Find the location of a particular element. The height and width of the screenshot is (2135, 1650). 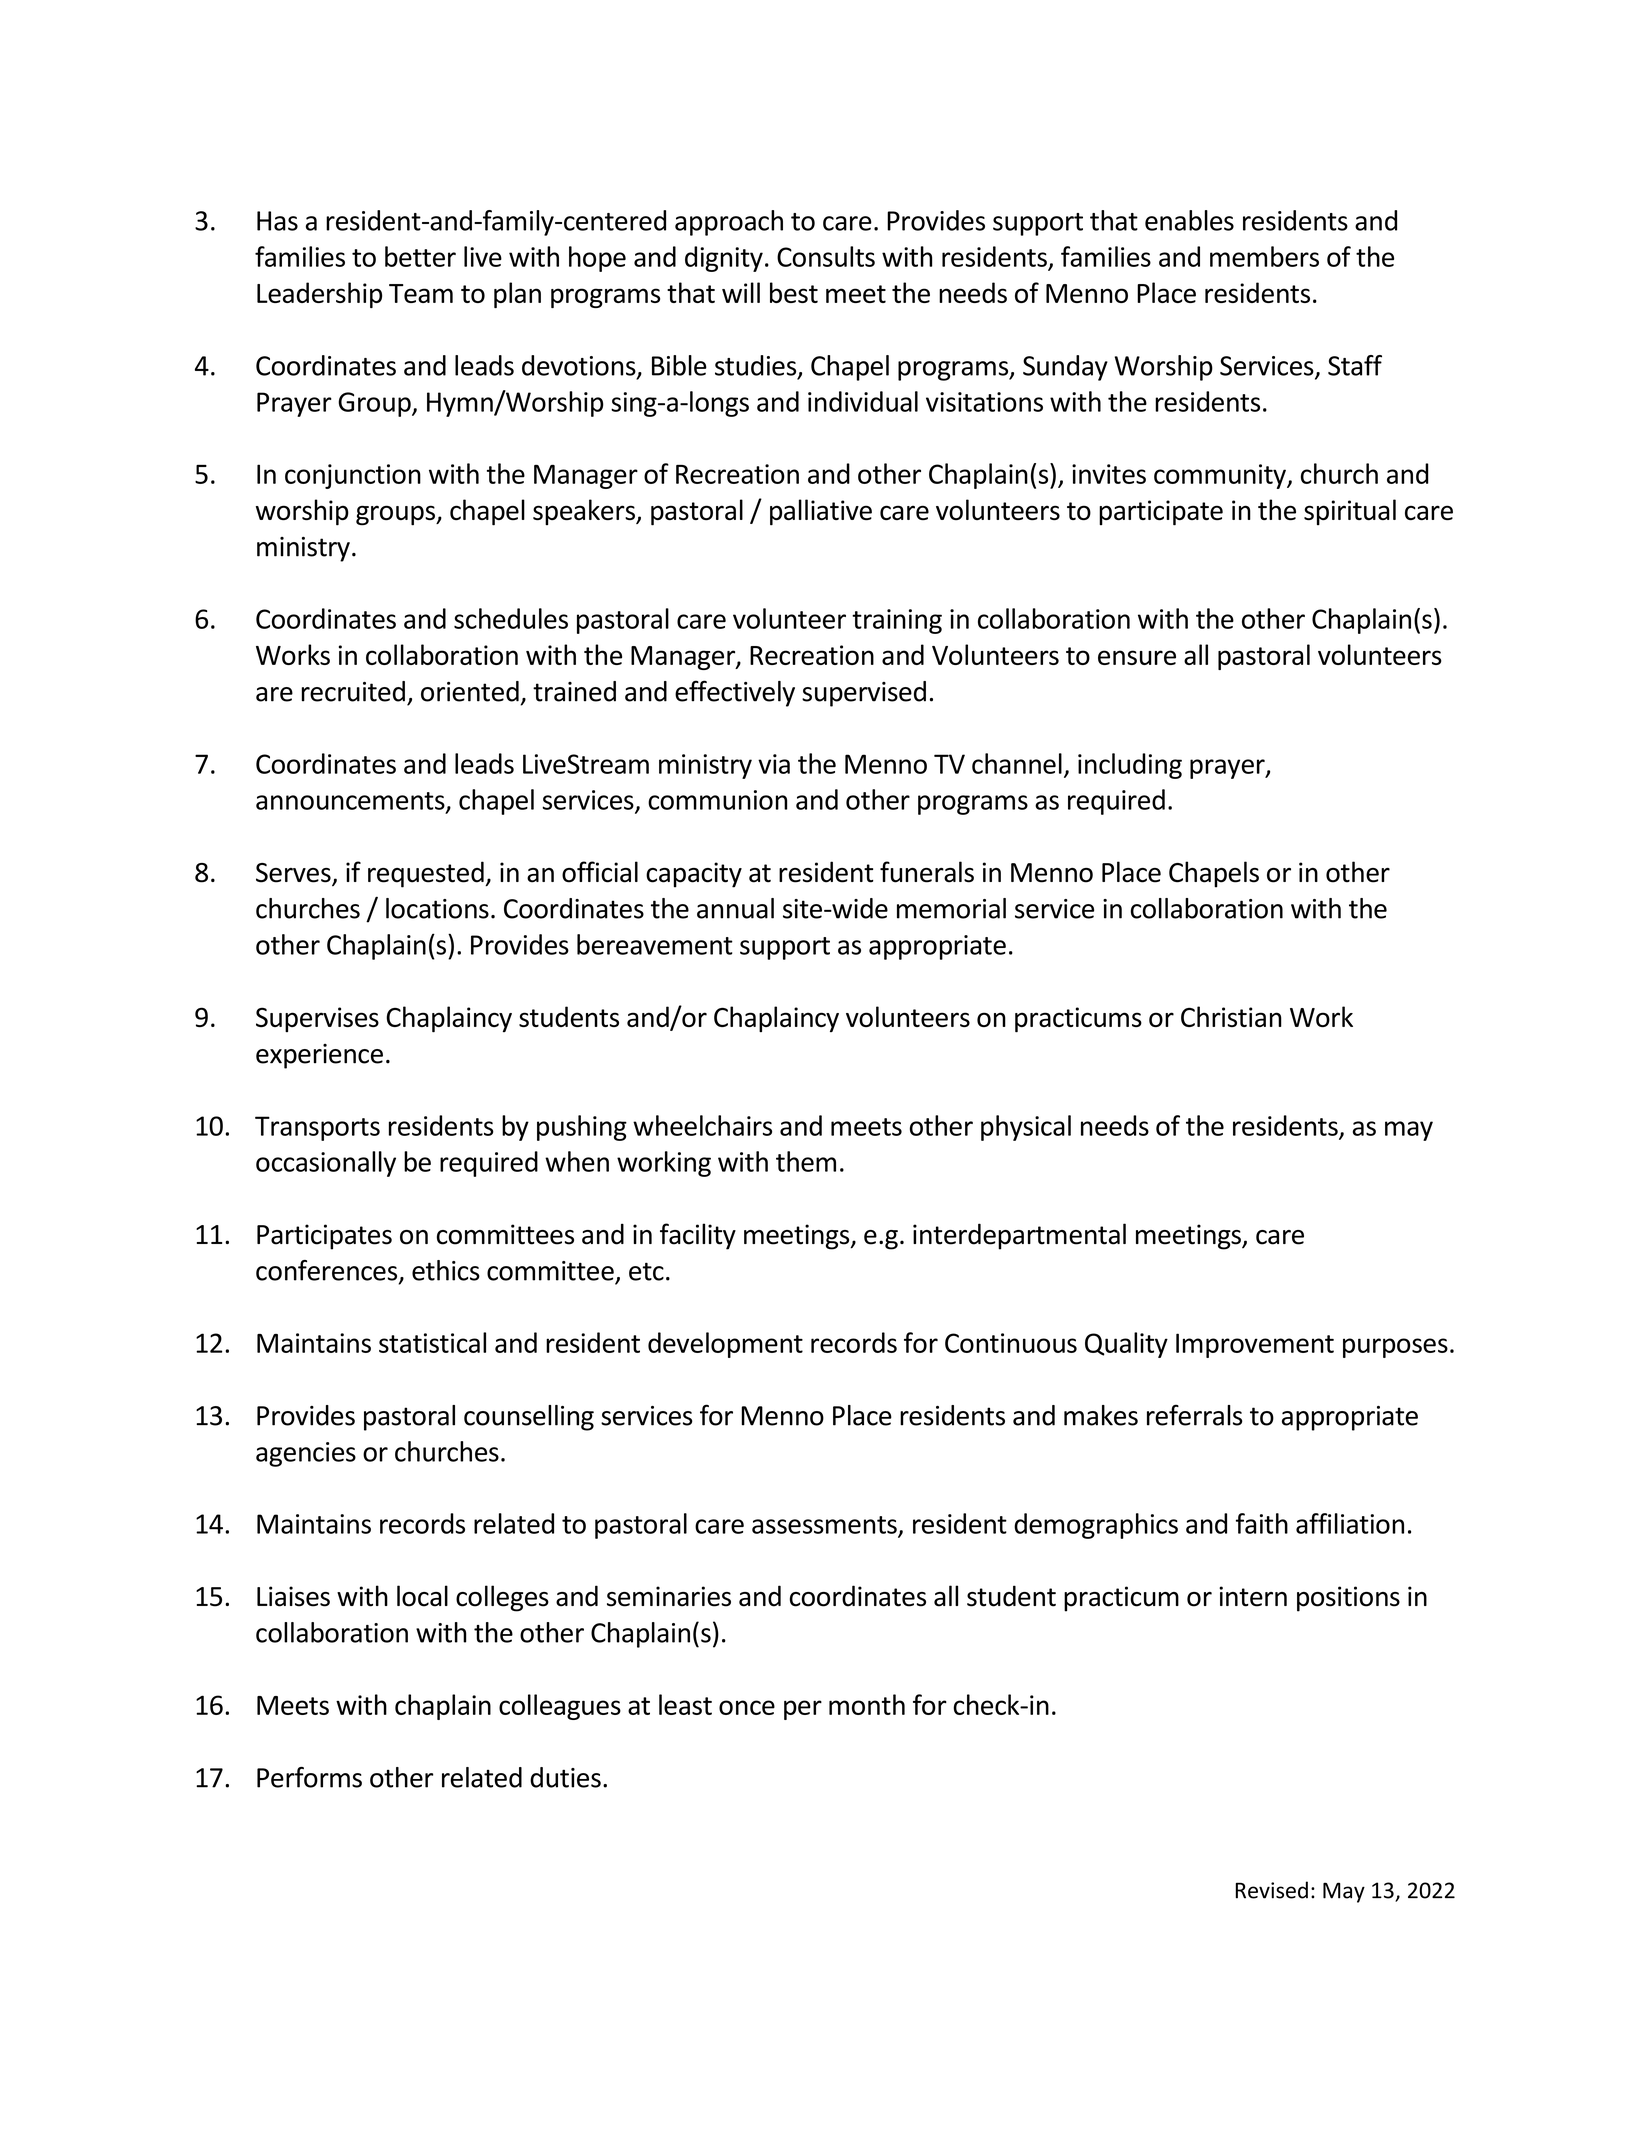

referrals is located at coordinates (1195, 1415).
